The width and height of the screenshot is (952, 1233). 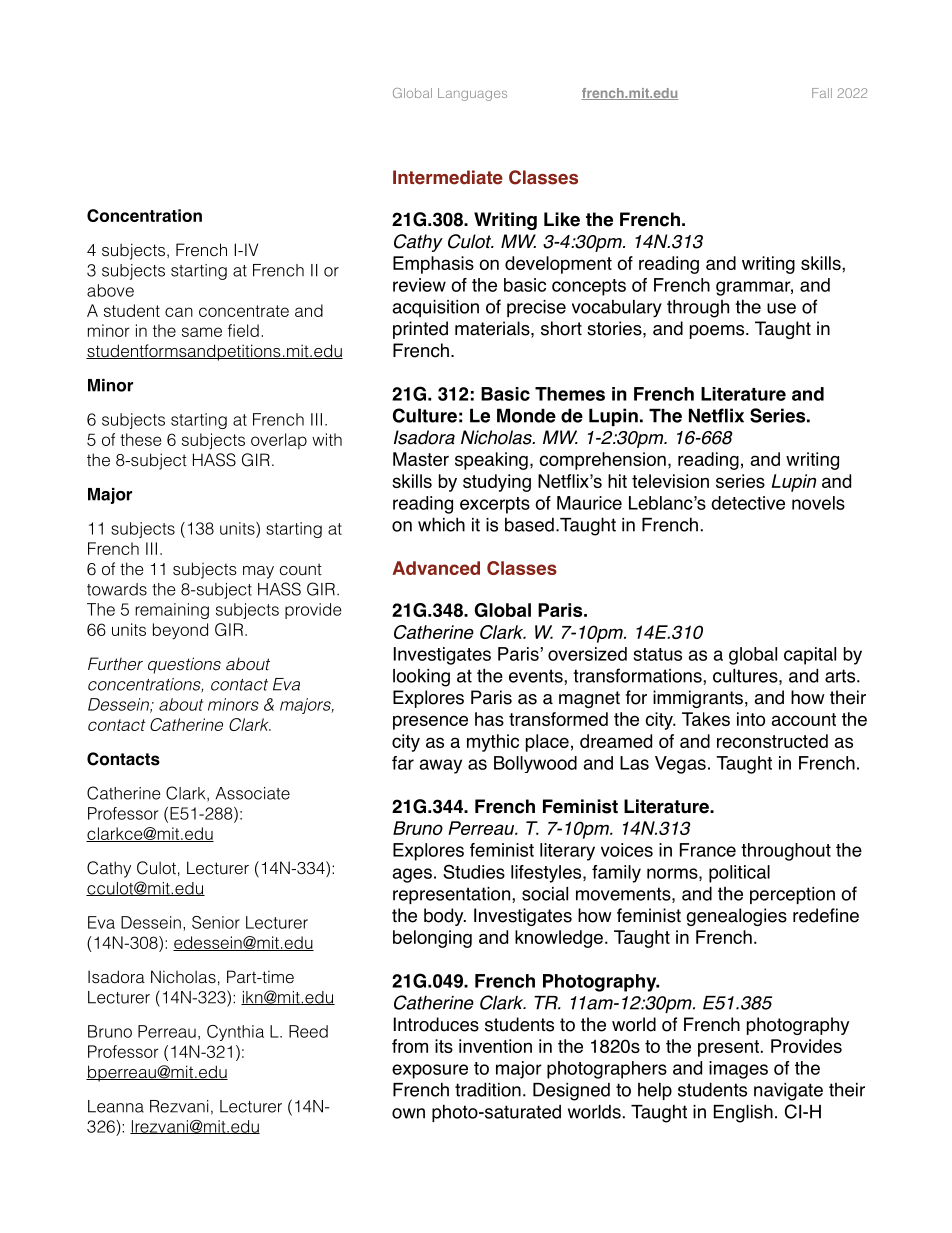 I want to click on political, so click(x=739, y=874).
